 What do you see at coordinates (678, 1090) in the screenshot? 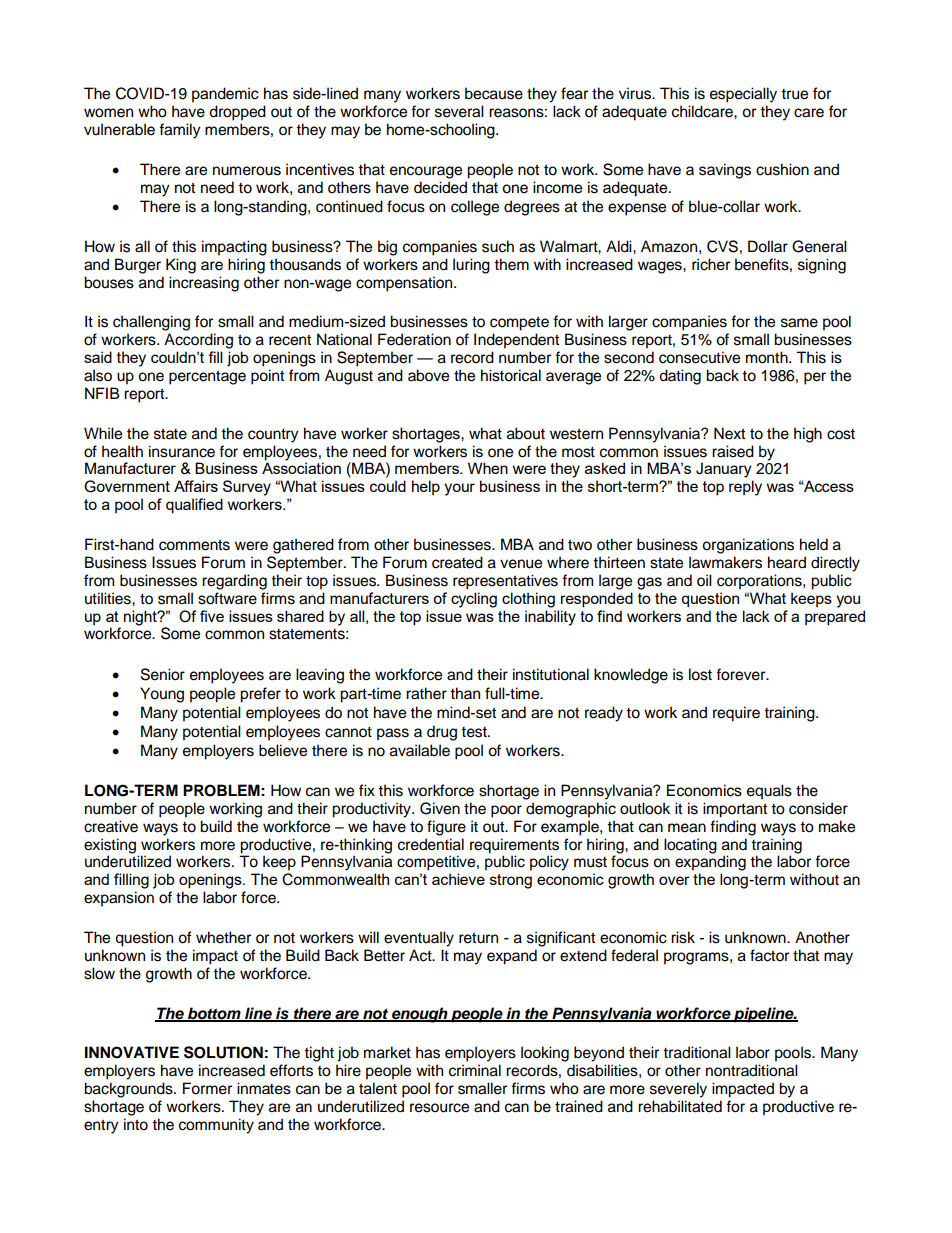
I see `severely` at bounding box center [678, 1090].
